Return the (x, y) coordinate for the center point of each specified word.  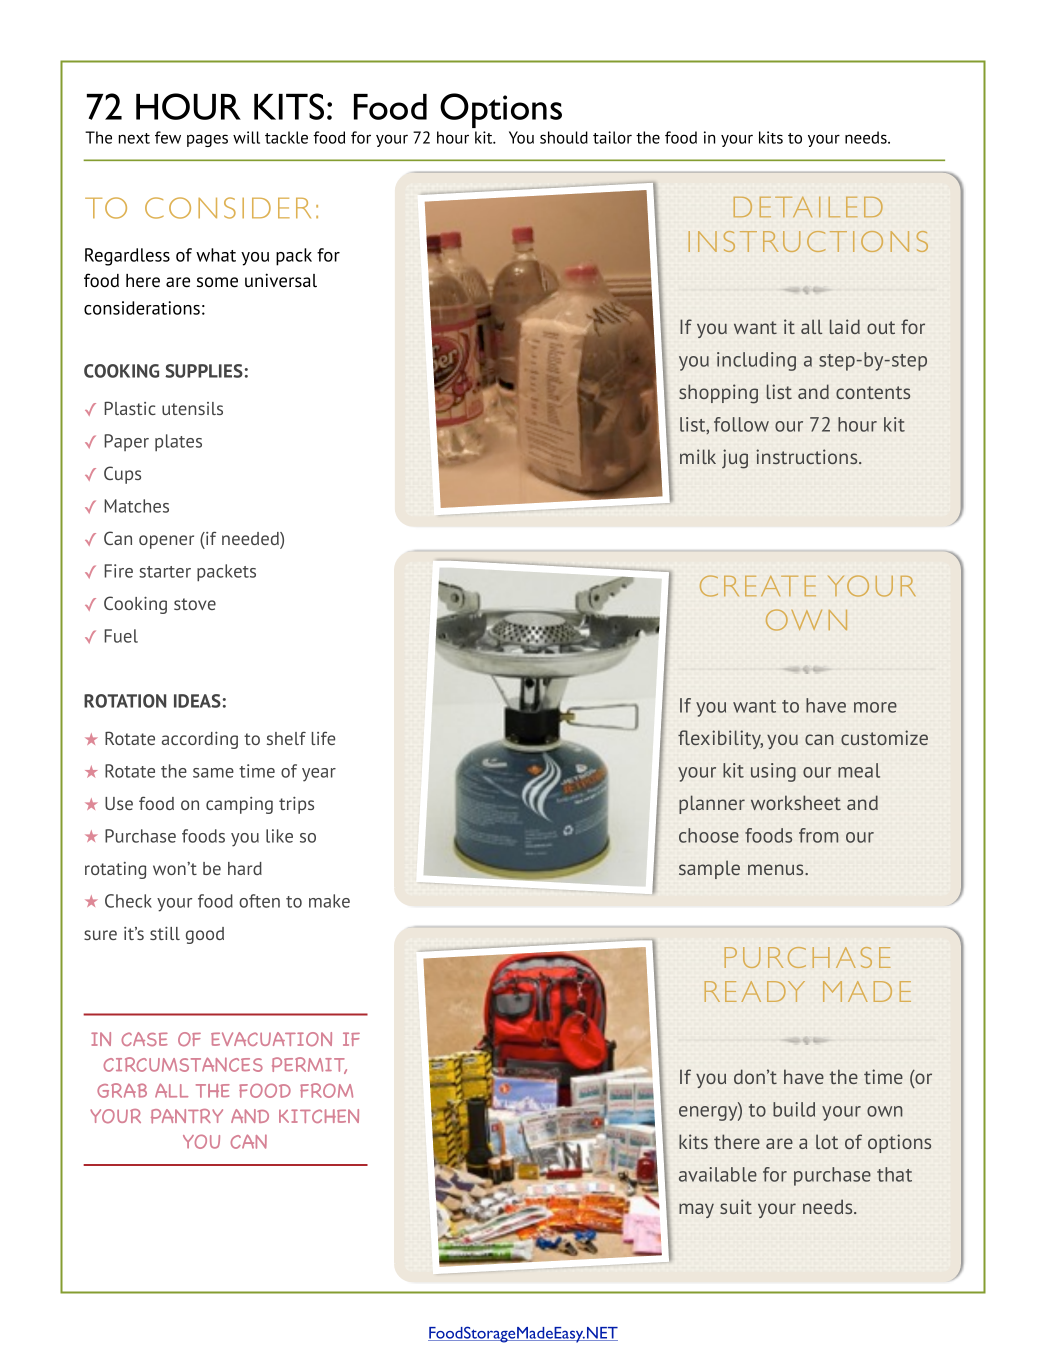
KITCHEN (319, 1116)
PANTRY (187, 1116)
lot (827, 1141)
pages (207, 140)
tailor (612, 137)
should (564, 137)
